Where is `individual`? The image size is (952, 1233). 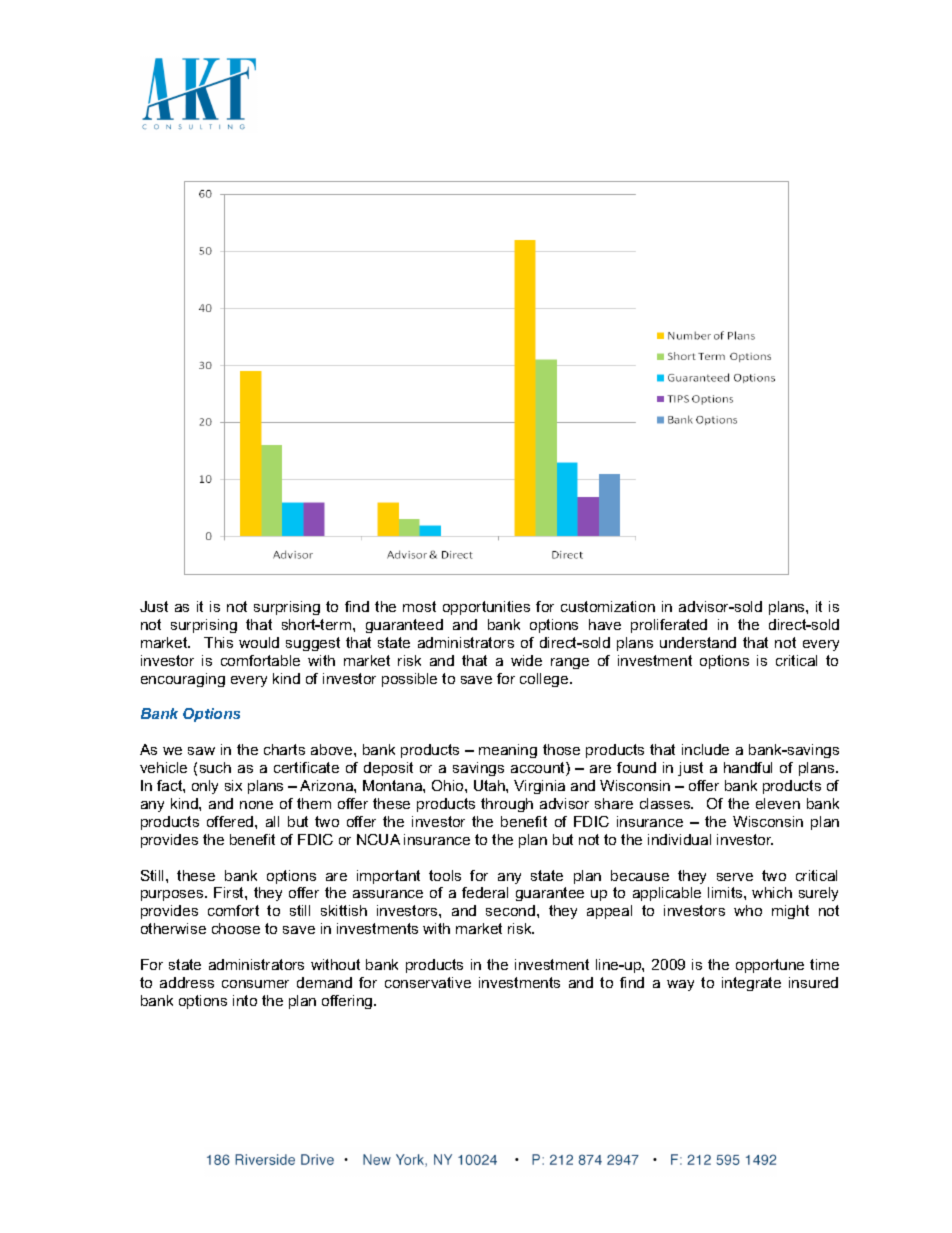
individual is located at coordinates (679, 839).
